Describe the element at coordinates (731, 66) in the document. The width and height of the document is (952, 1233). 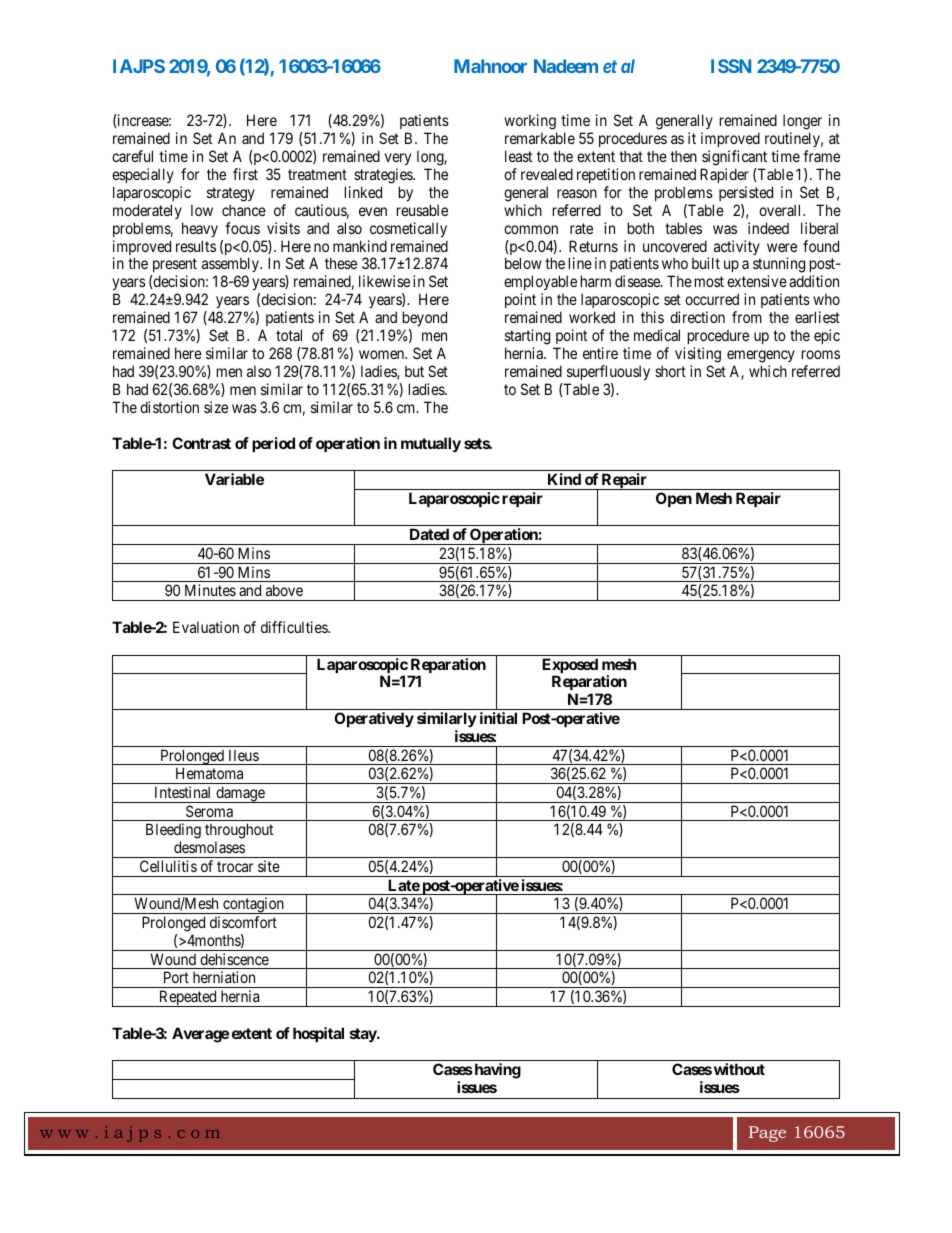
I see `ISSN` at that location.
